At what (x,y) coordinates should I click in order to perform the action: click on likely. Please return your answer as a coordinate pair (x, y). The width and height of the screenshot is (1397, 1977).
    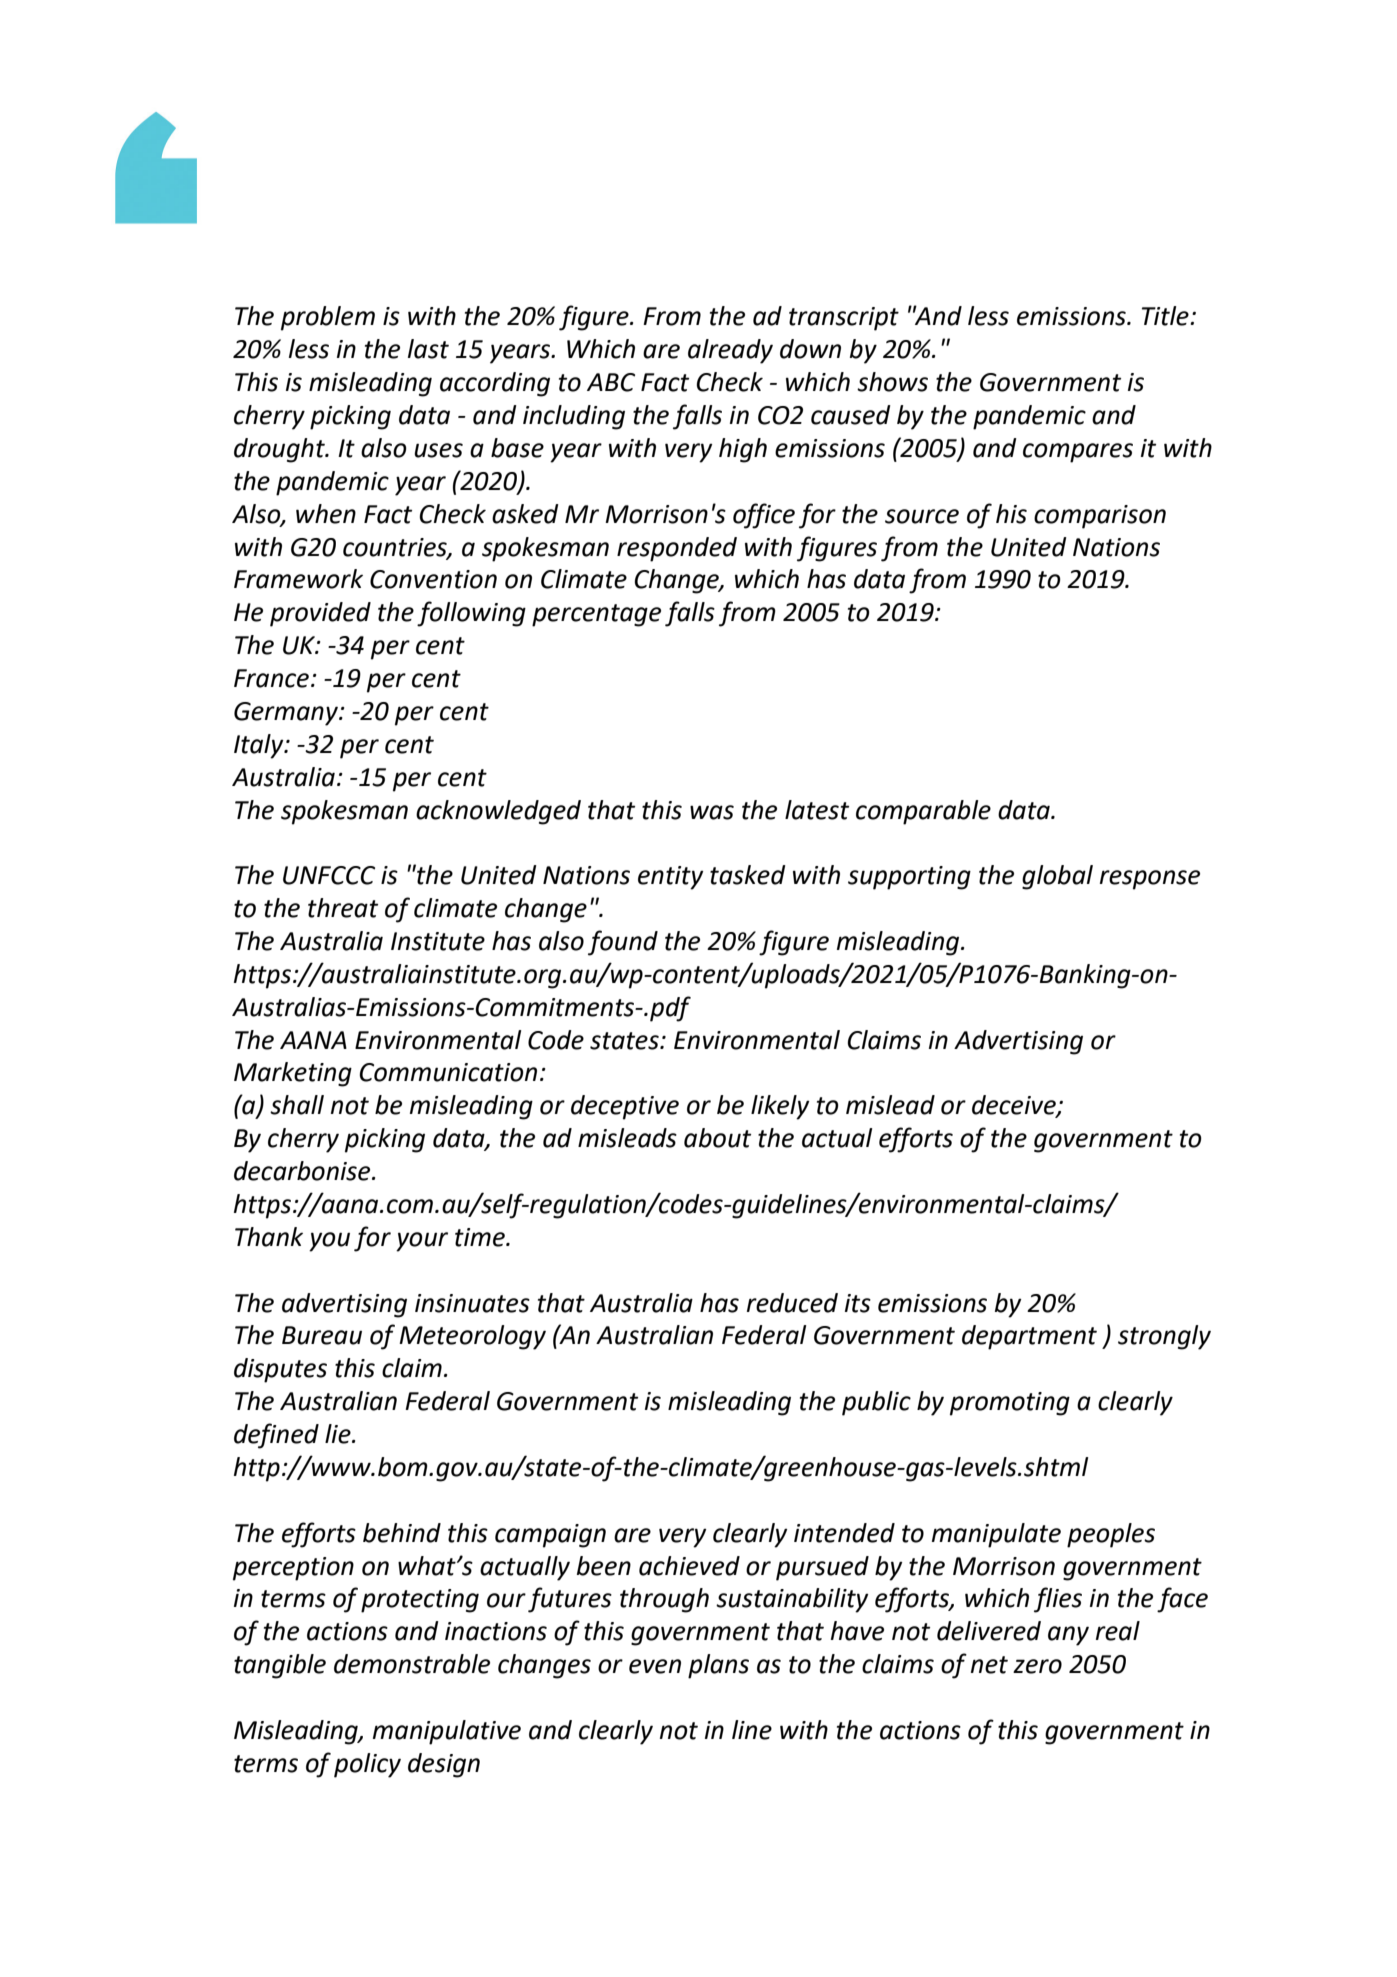
    Looking at the image, I should click on (780, 1107).
